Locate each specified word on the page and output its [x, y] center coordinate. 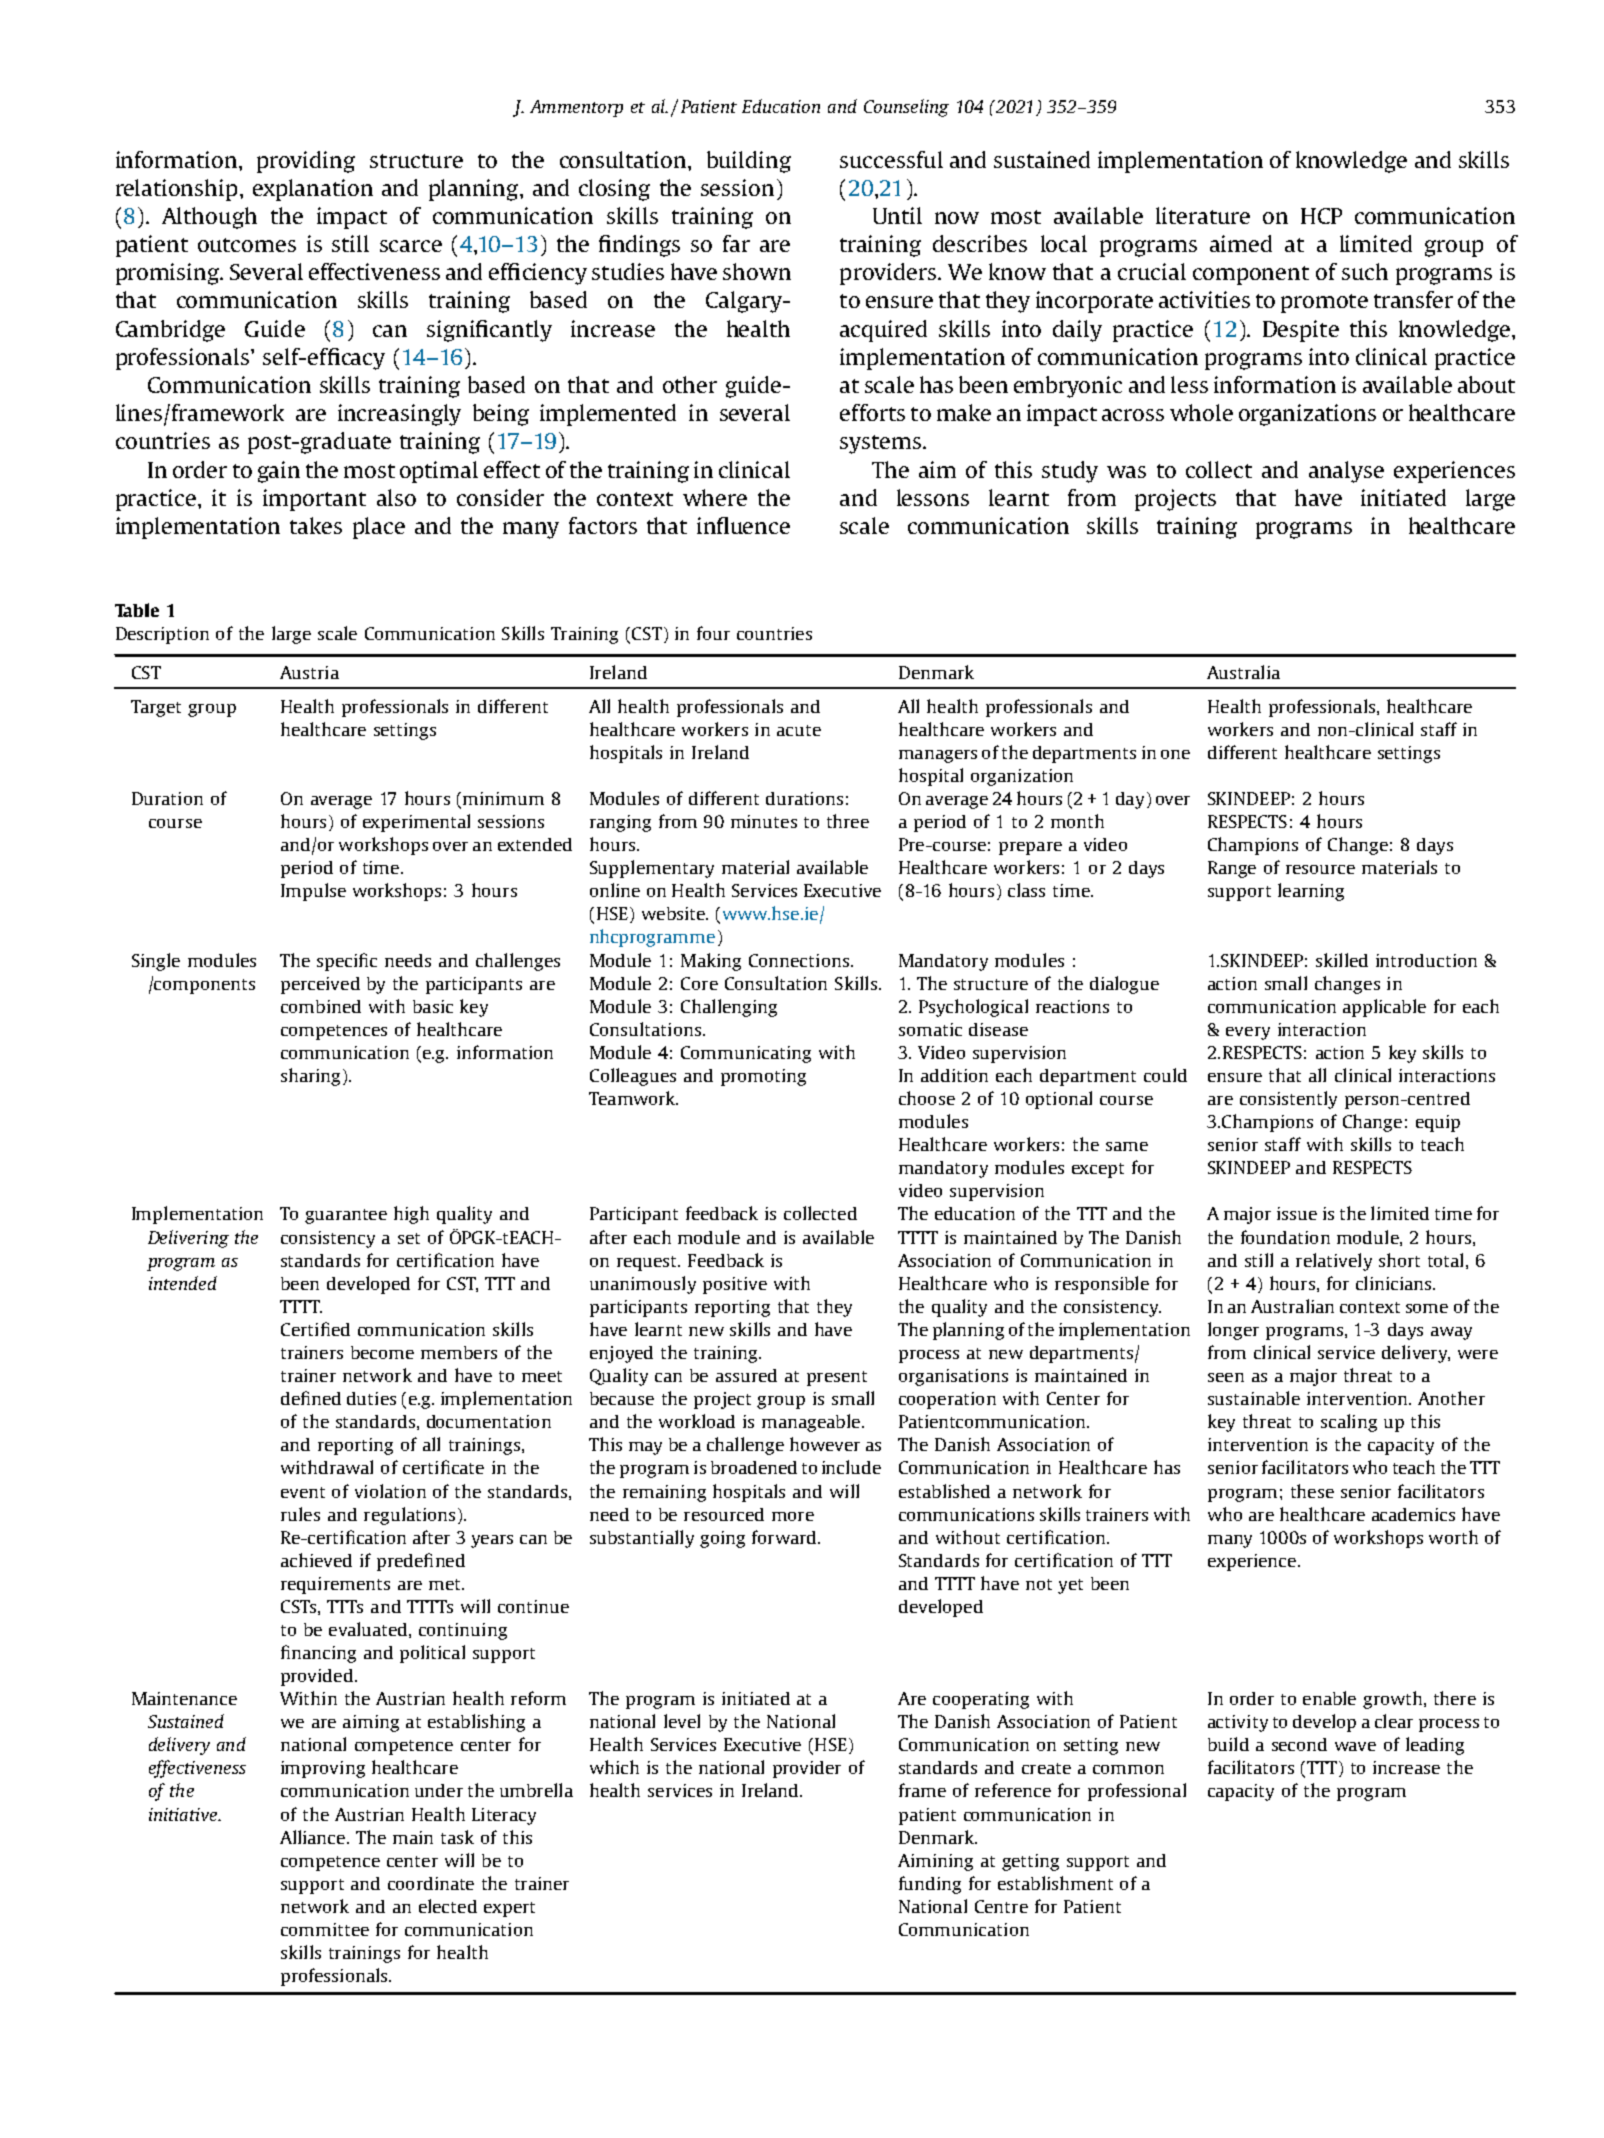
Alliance [314, 1837]
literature [1203, 215]
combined [321, 1006]
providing [306, 162]
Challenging [729, 1008]
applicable [1384, 1008]
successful [891, 159]
